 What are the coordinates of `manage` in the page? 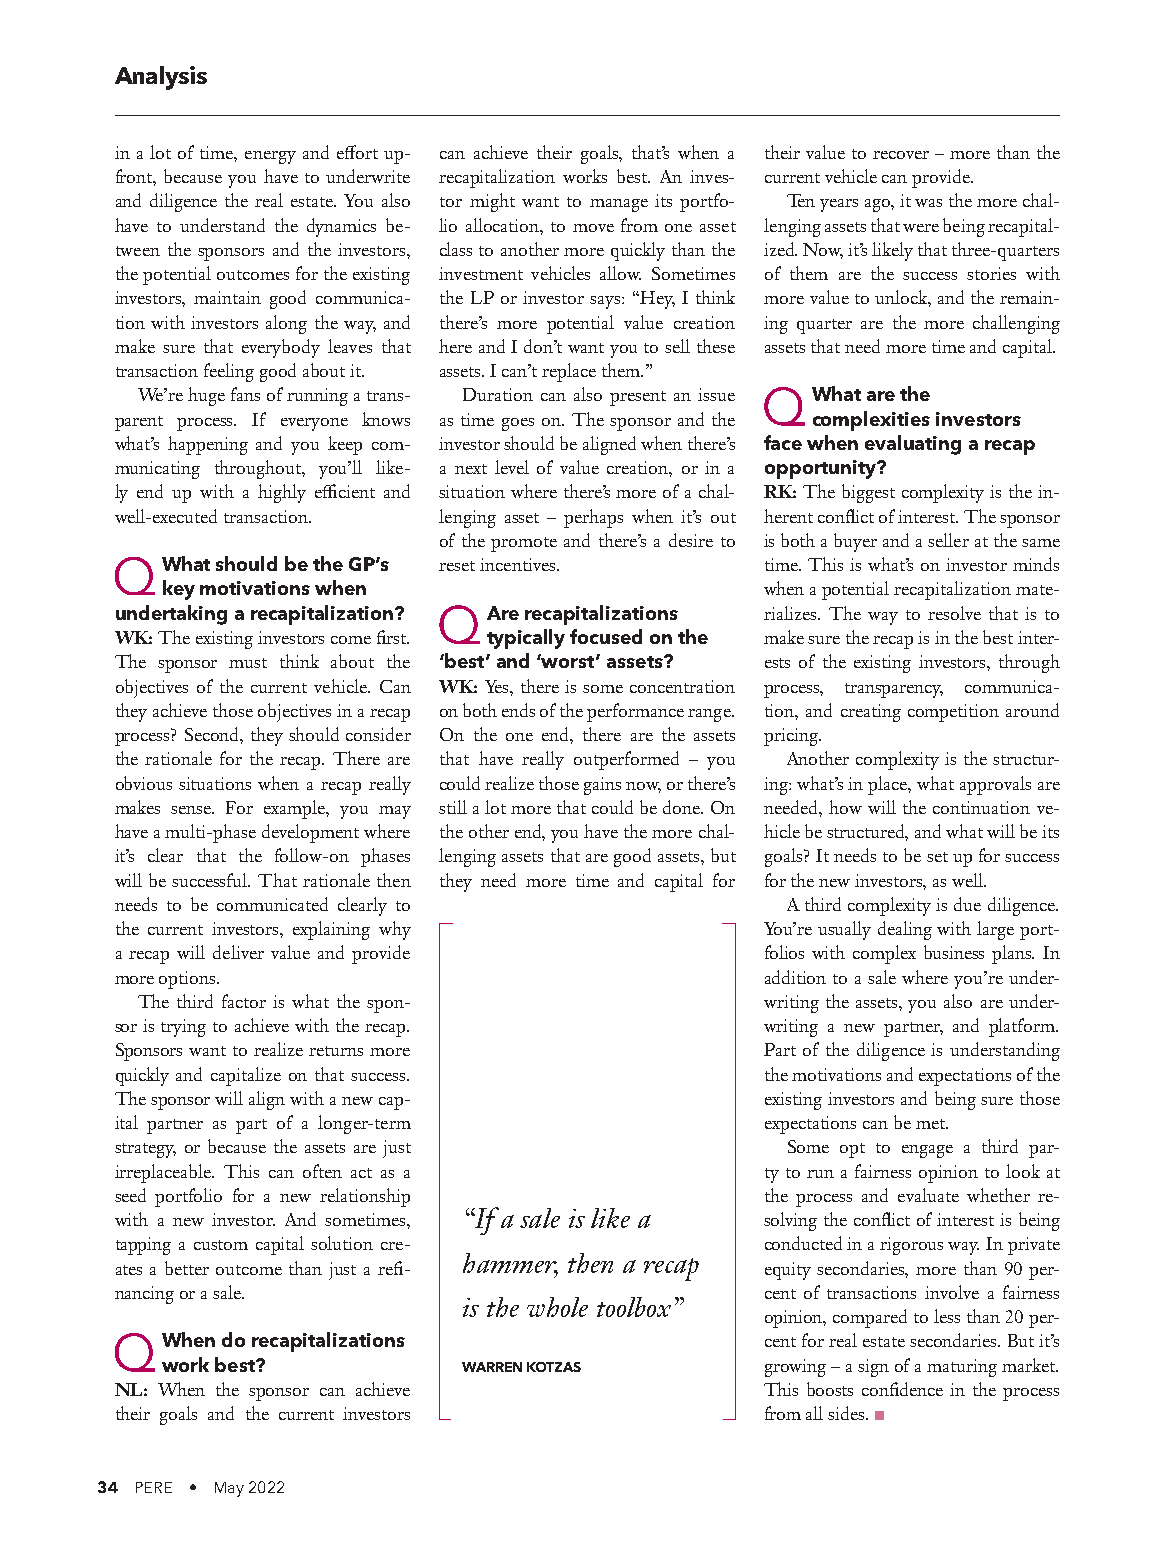 It's located at (619, 205).
